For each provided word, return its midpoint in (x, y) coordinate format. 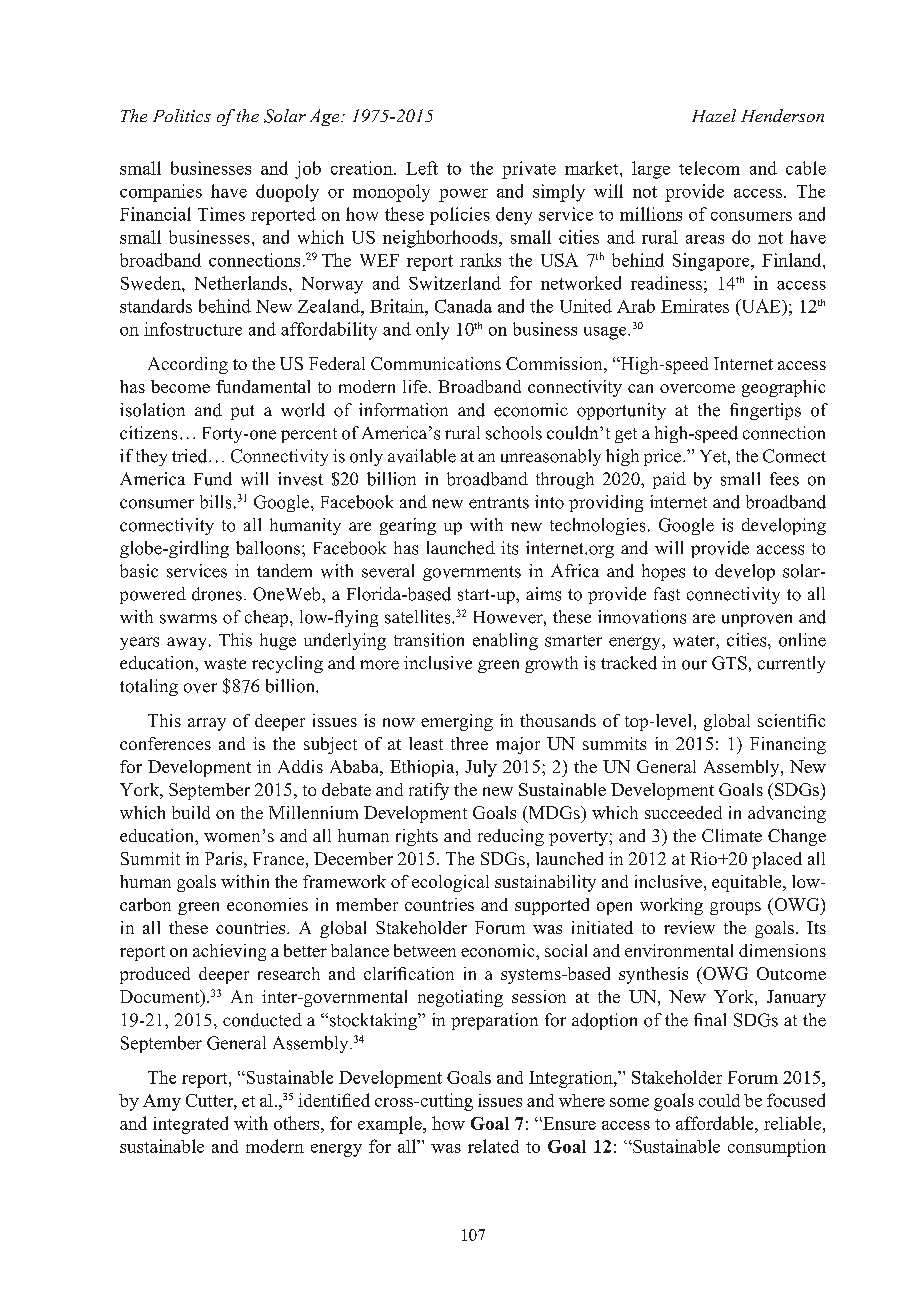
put (242, 412)
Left (422, 168)
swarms (188, 619)
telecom (709, 168)
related (493, 1146)
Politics (182, 115)
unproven (757, 620)
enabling (505, 641)
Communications (436, 363)
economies (267, 904)
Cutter (210, 1100)
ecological (450, 883)
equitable (748, 883)
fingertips (765, 411)
